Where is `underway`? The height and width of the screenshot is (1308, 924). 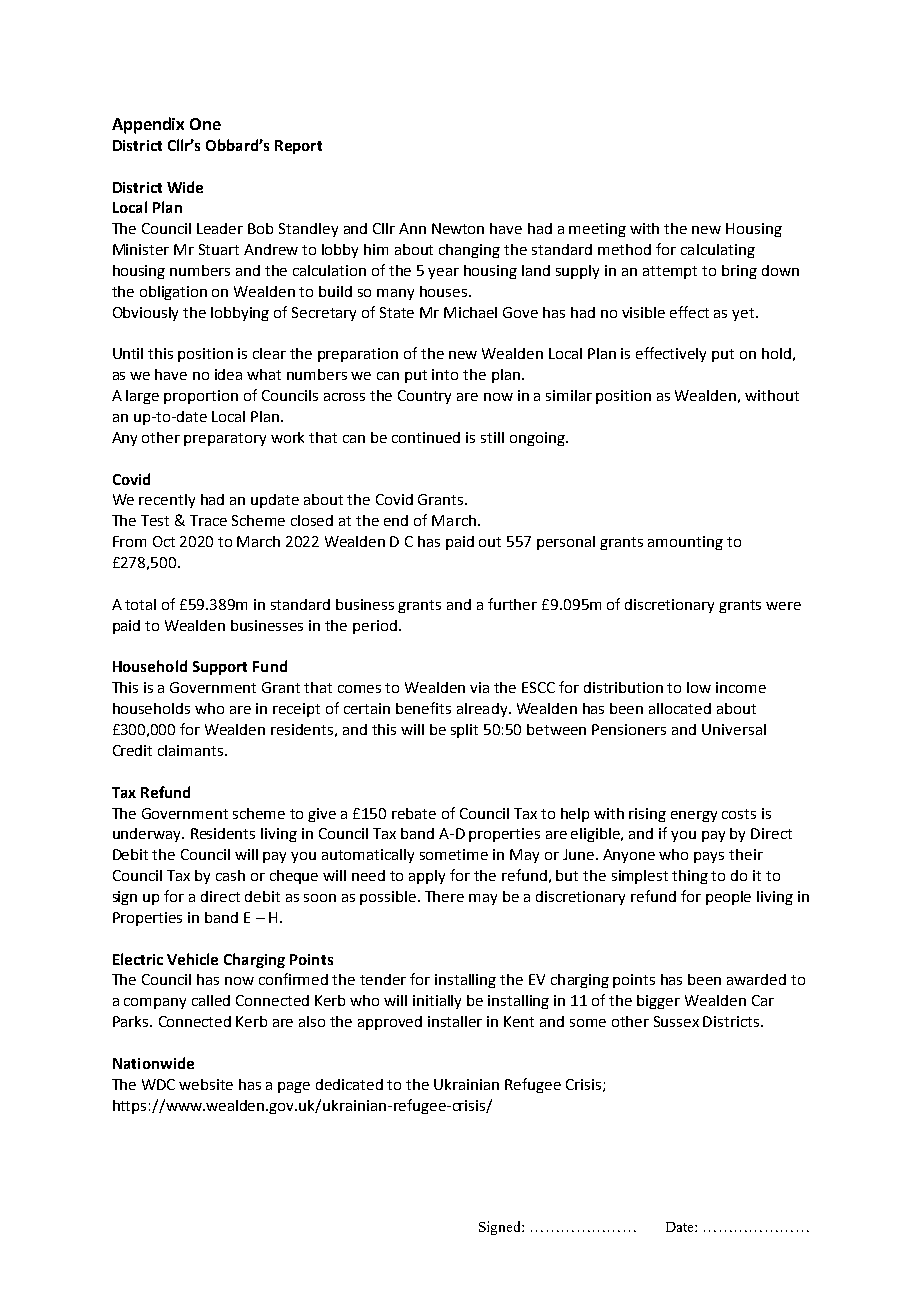 underway is located at coordinates (148, 835).
